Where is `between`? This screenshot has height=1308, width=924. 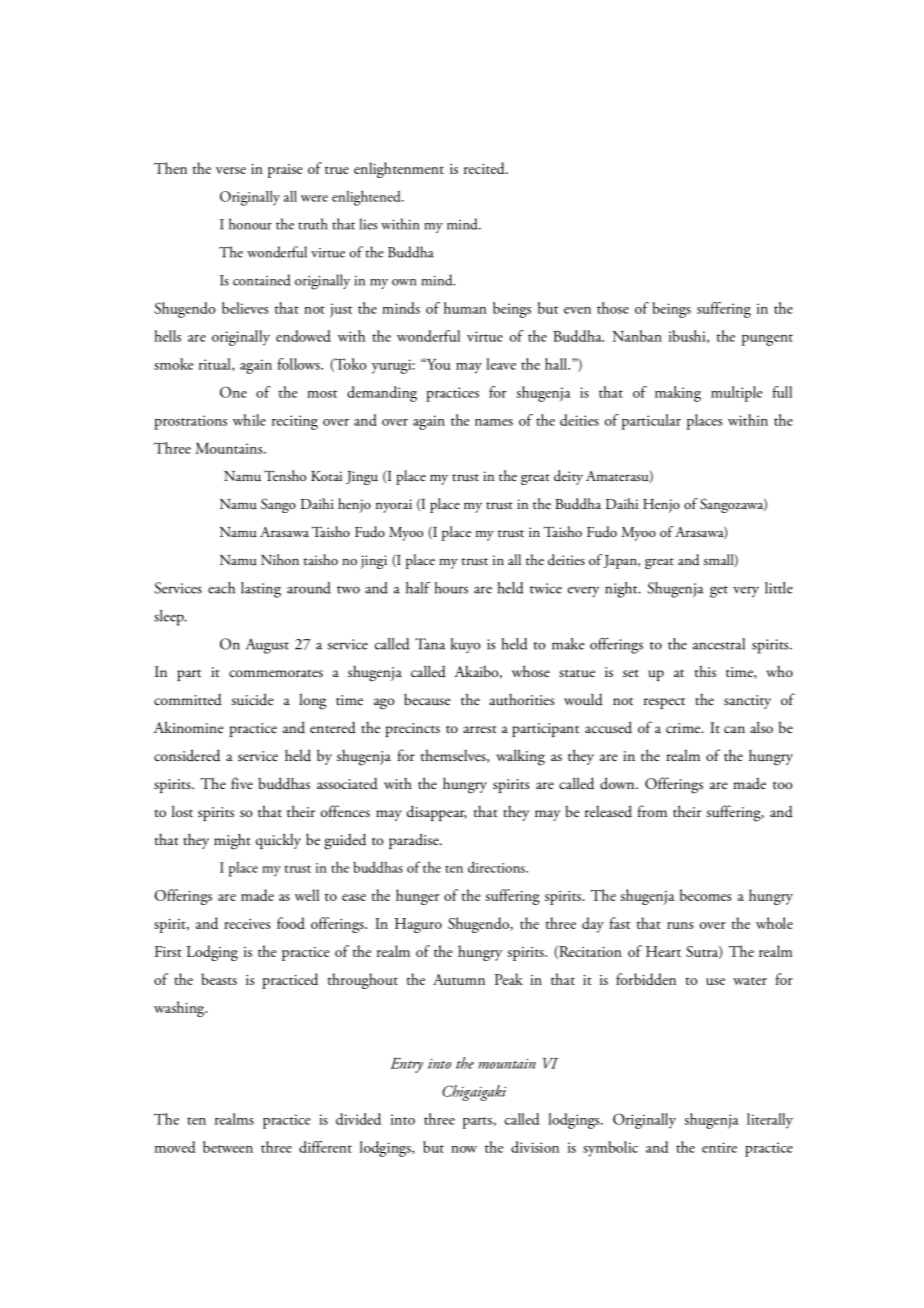
between is located at coordinates (228, 1147).
